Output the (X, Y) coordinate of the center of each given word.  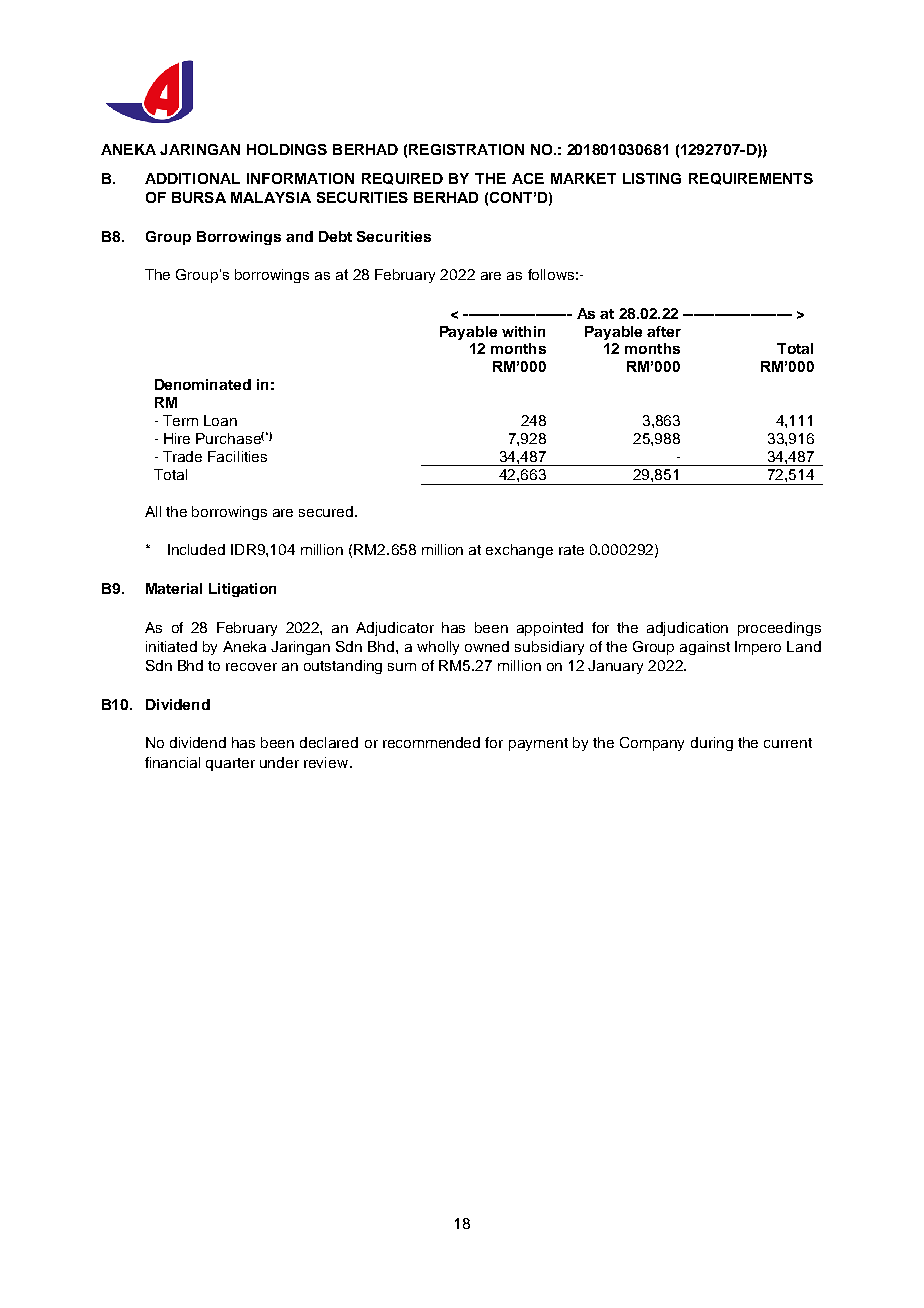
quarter (230, 764)
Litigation (242, 590)
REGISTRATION (466, 149)
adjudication (687, 629)
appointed (550, 629)
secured (327, 511)
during (712, 744)
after (664, 331)
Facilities (237, 456)
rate (571, 550)
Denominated (203, 384)
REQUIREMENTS (751, 179)
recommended (431, 742)
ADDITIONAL (192, 178)
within (523, 331)
